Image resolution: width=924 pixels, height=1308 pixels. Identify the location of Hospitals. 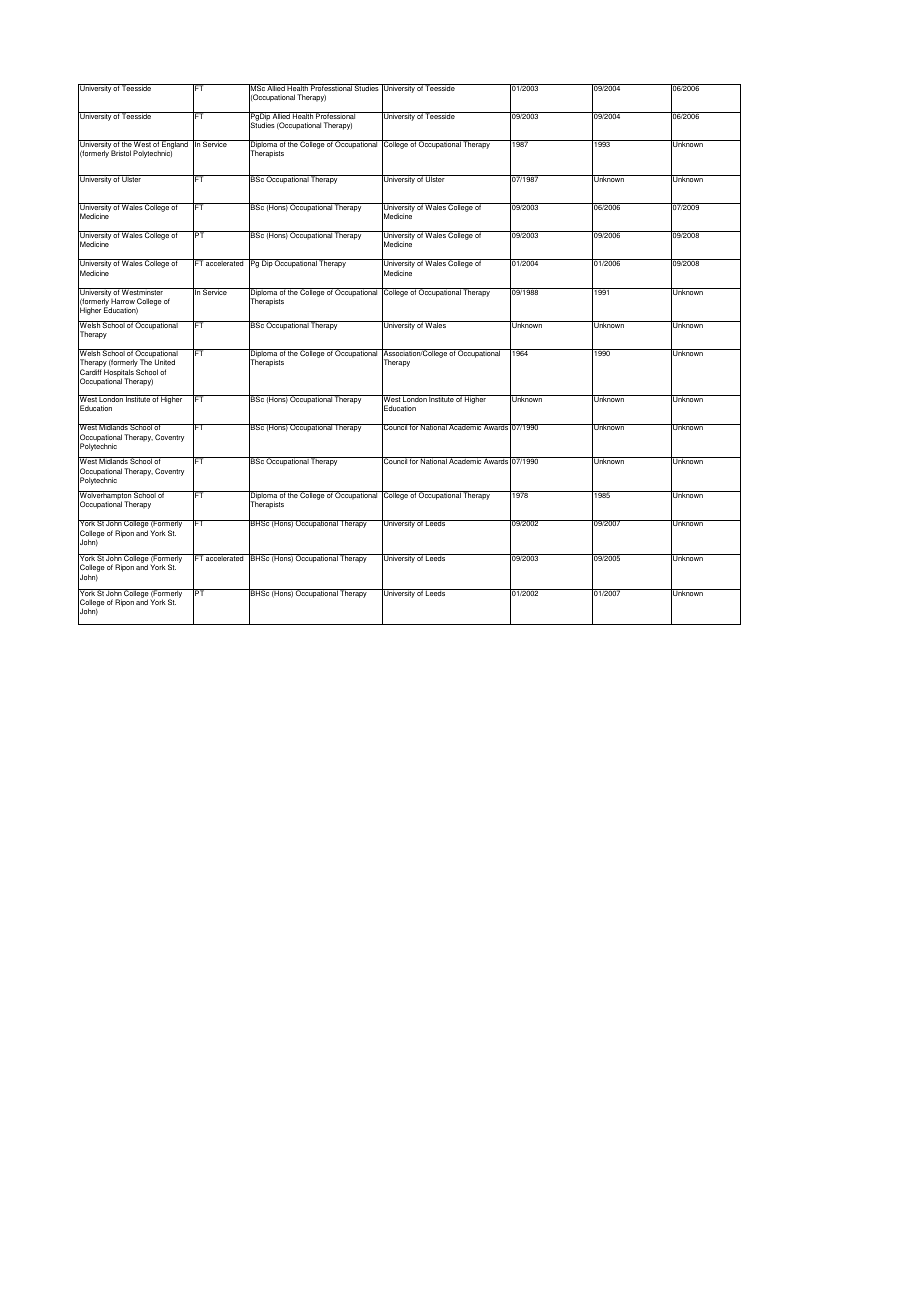
(119, 374).
